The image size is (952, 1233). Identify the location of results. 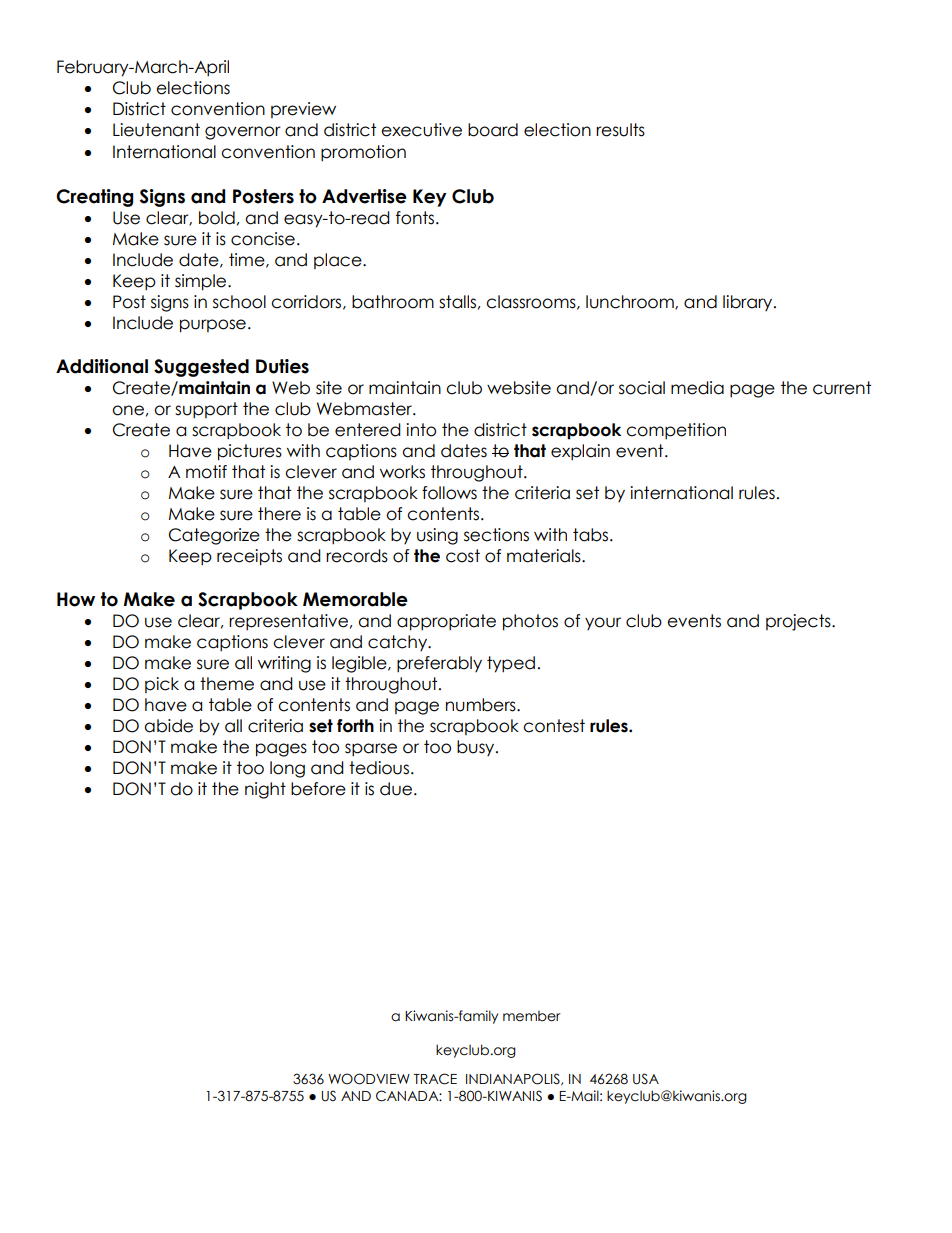
(620, 130).
